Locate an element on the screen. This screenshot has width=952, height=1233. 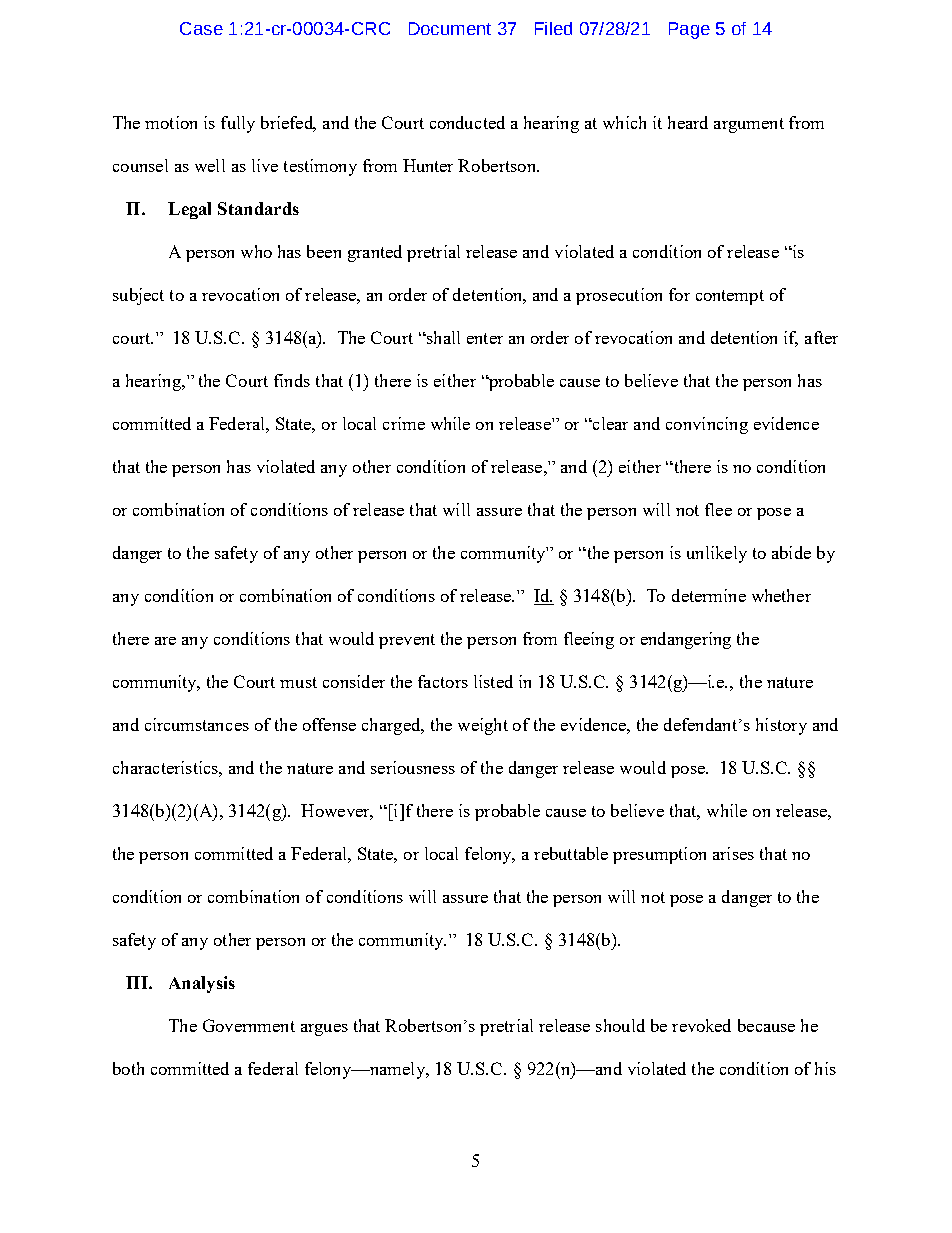
circumstances is located at coordinates (197, 724).
